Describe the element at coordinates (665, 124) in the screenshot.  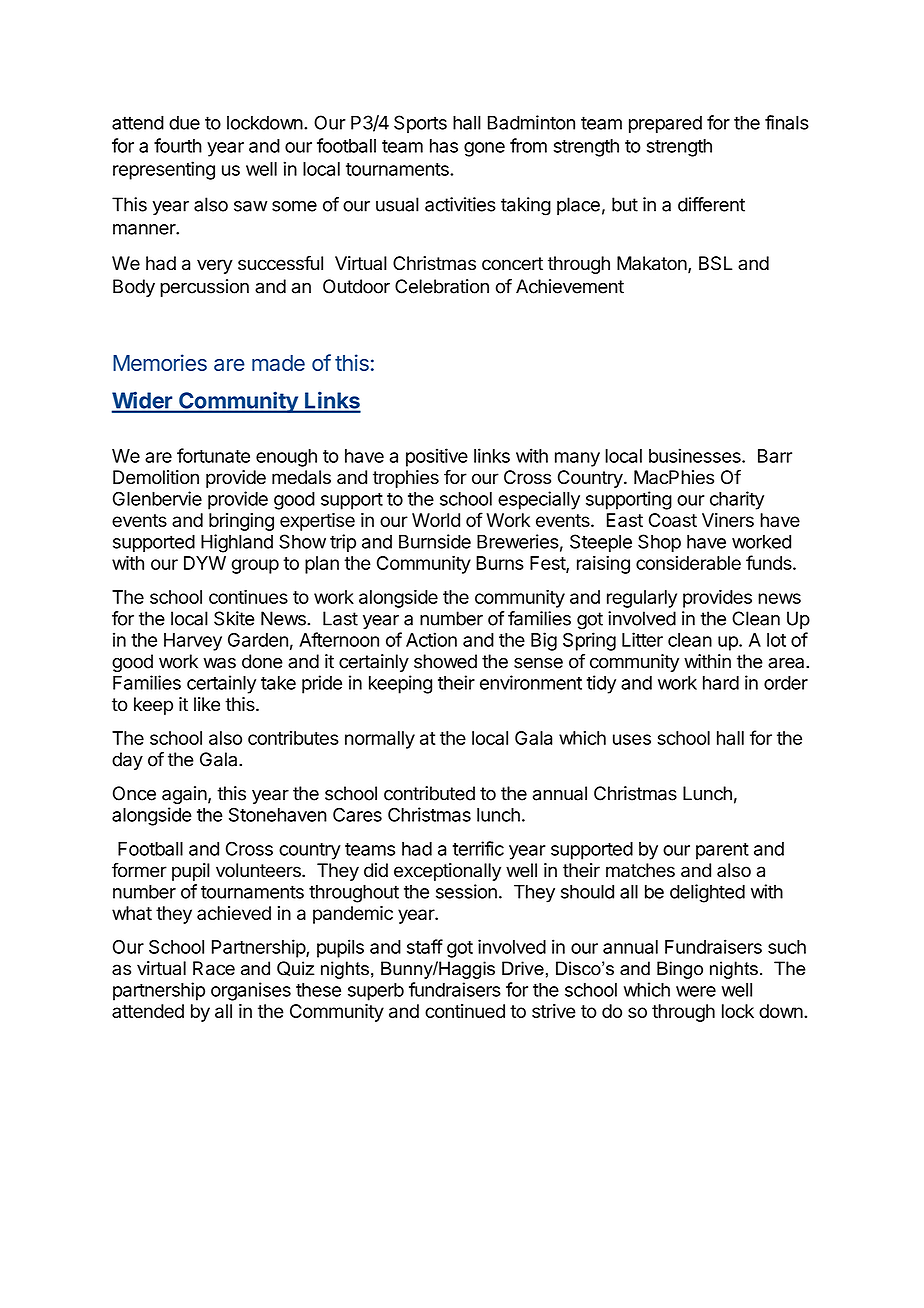
I see `prepared` at that location.
